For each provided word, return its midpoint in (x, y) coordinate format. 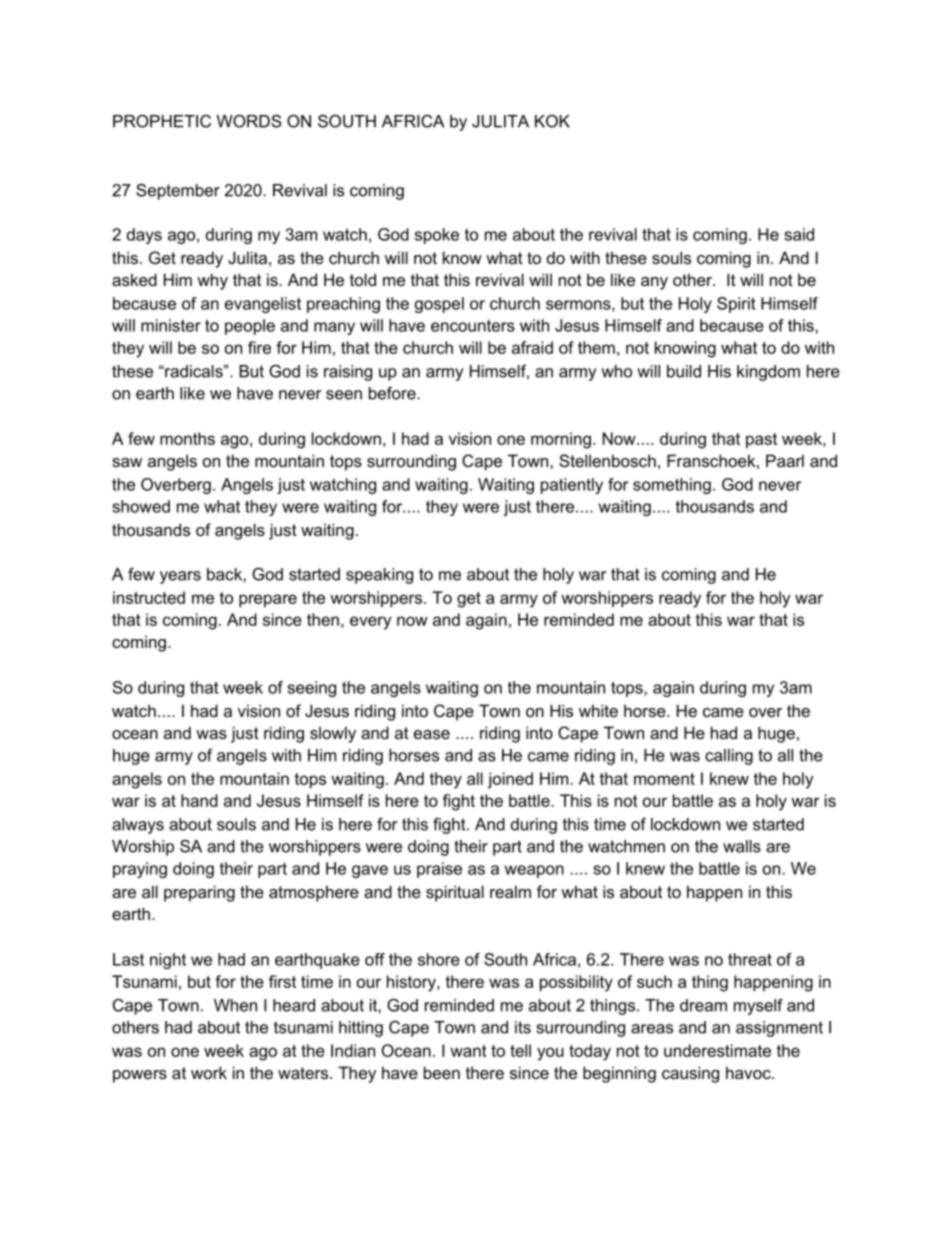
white (598, 710)
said (799, 234)
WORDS (249, 121)
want (468, 1051)
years (180, 577)
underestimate (717, 1050)
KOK (552, 121)
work (209, 1072)
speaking (379, 576)
